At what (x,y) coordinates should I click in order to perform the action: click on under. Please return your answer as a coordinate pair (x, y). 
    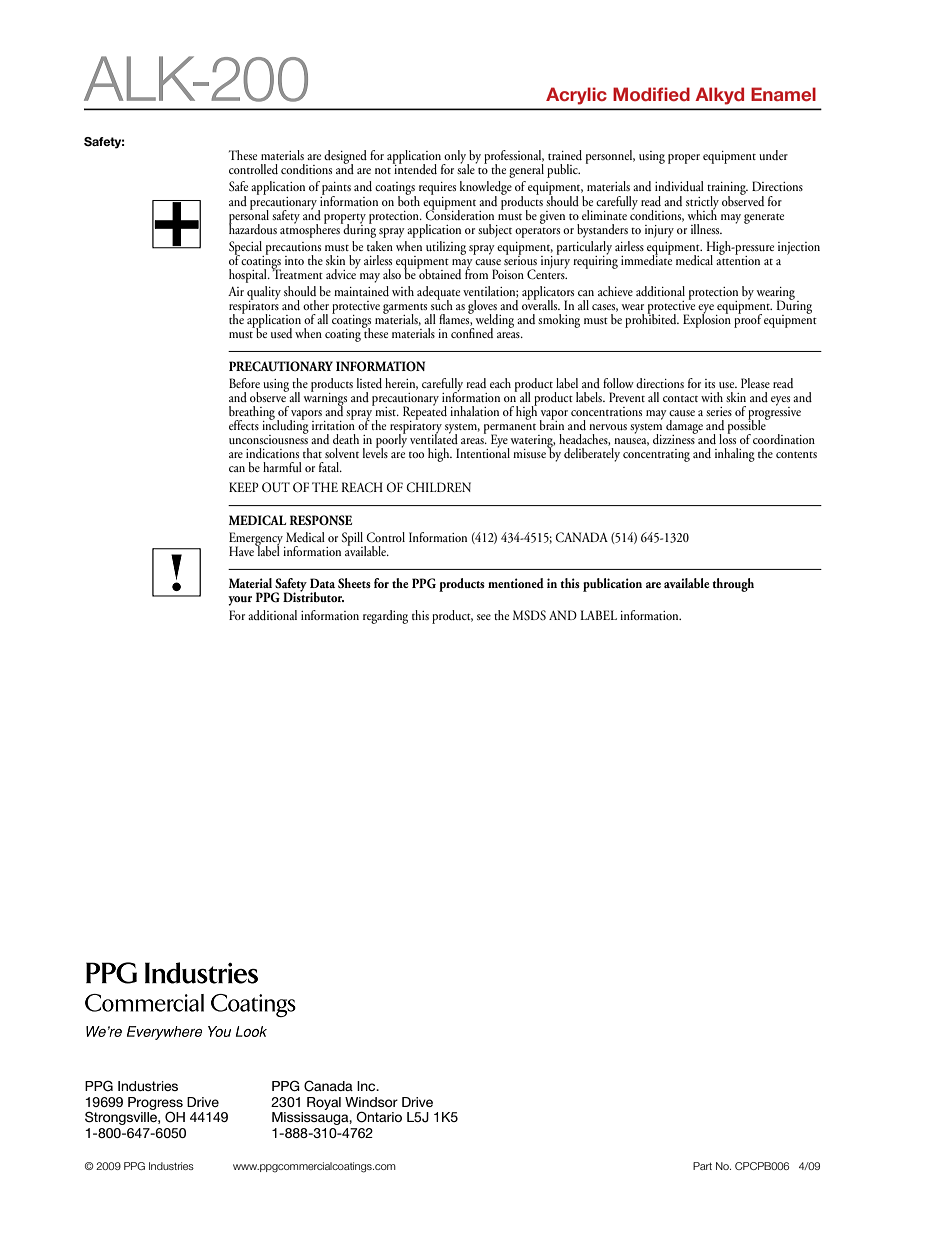
    Looking at the image, I should click on (773, 155).
